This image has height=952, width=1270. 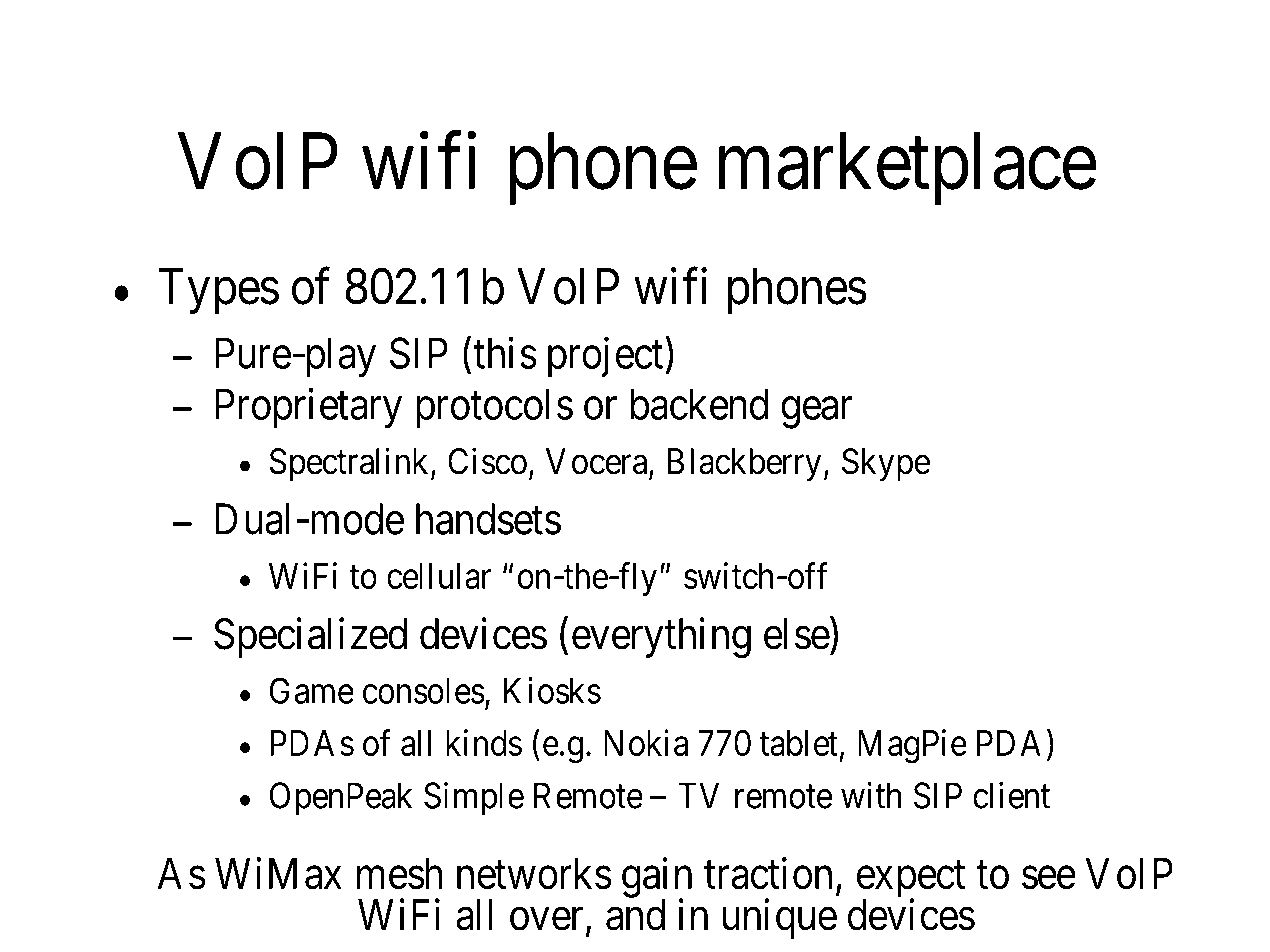 What do you see at coordinates (399, 874) in the image?
I see `mesh` at bounding box center [399, 874].
